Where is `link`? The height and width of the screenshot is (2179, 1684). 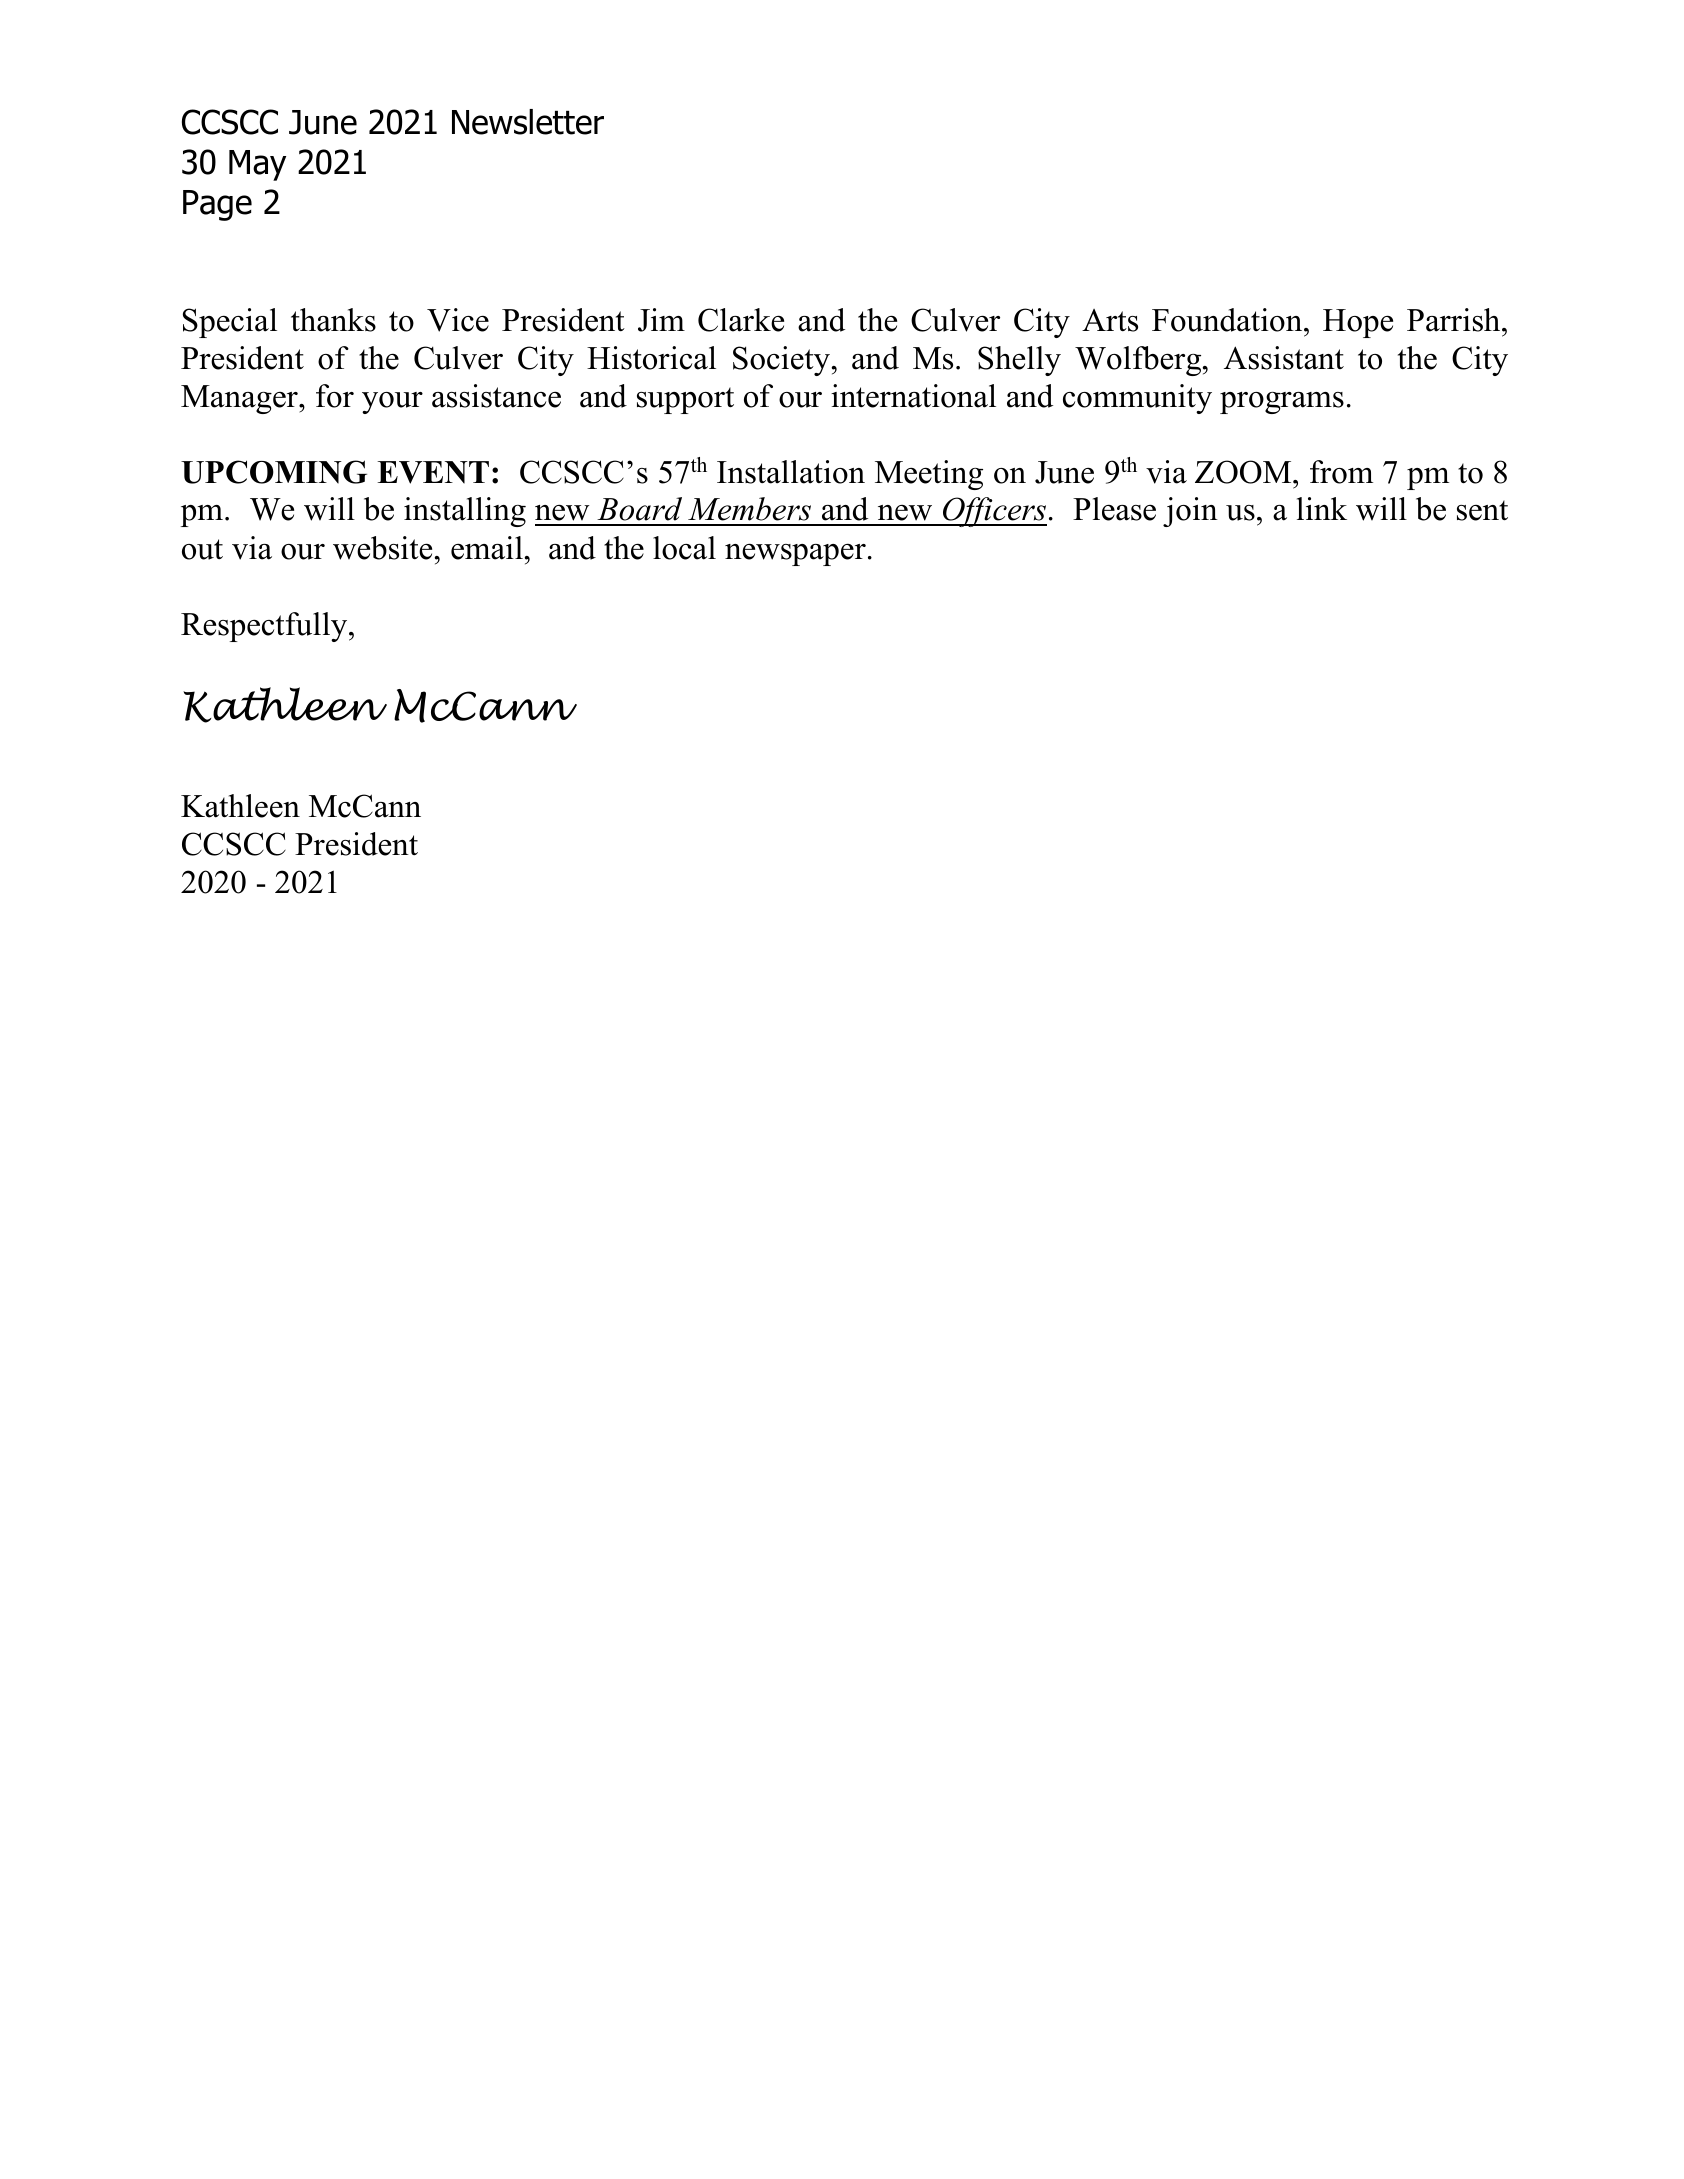 link is located at coordinates (1322, 508).
